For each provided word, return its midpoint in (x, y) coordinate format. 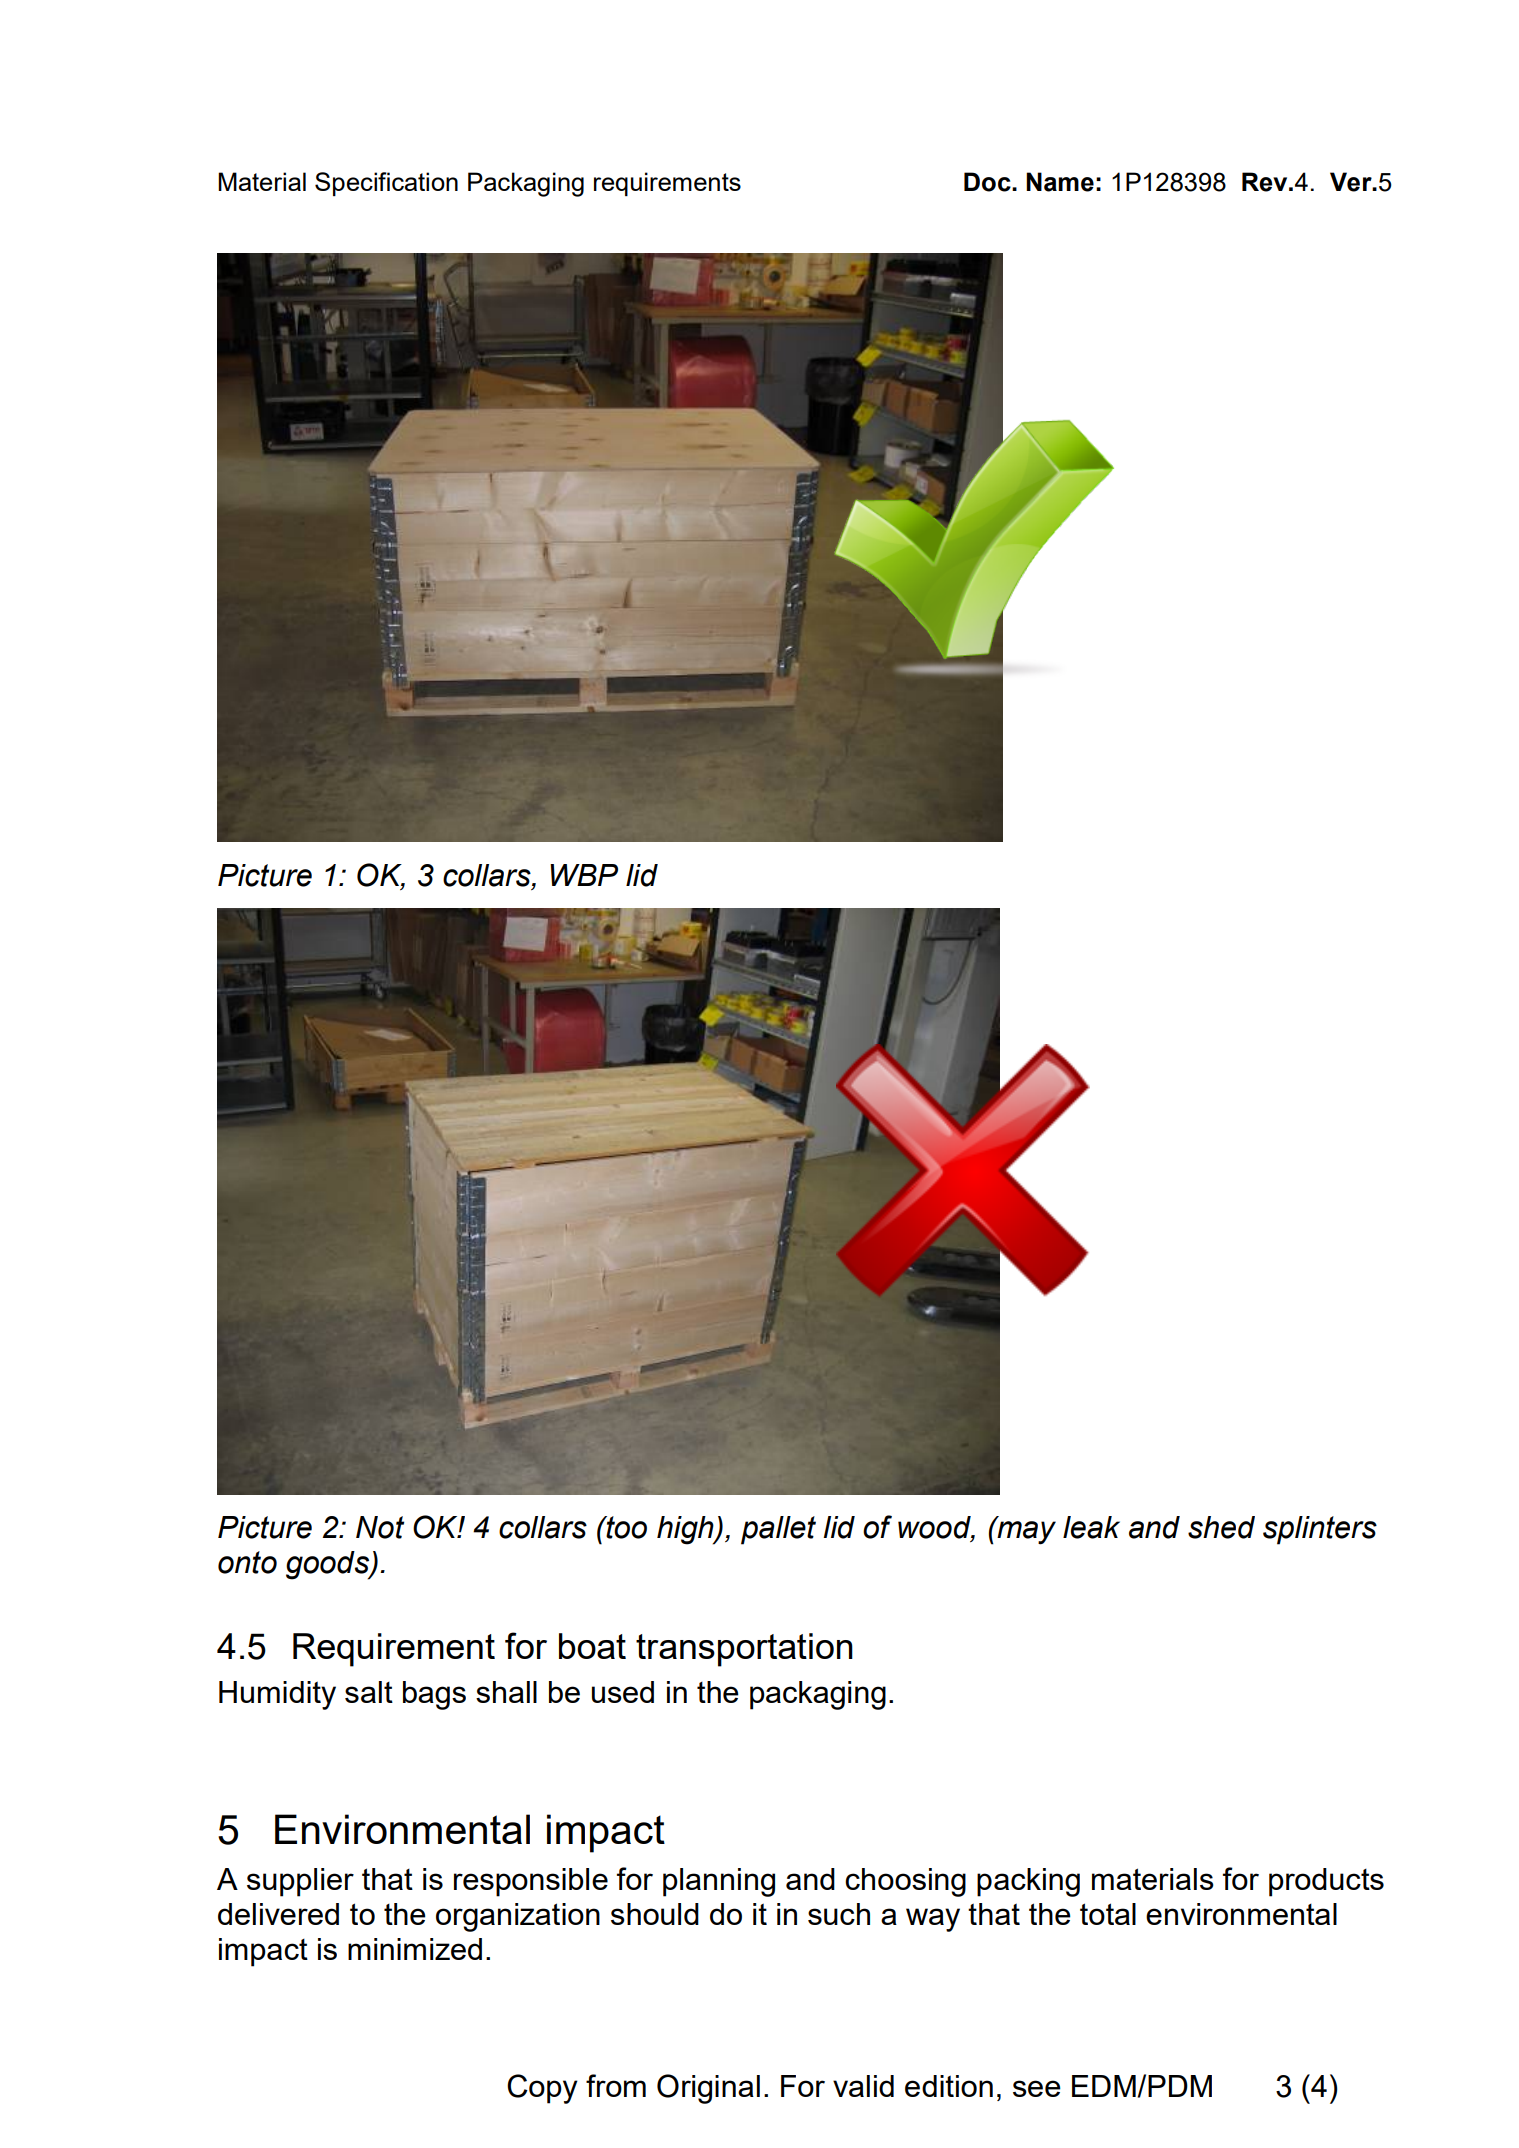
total (1108, 1914)
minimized (415, 1949)
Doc (988, 182)
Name (1060, 182)
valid (863, 2086)
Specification (386, 184)
